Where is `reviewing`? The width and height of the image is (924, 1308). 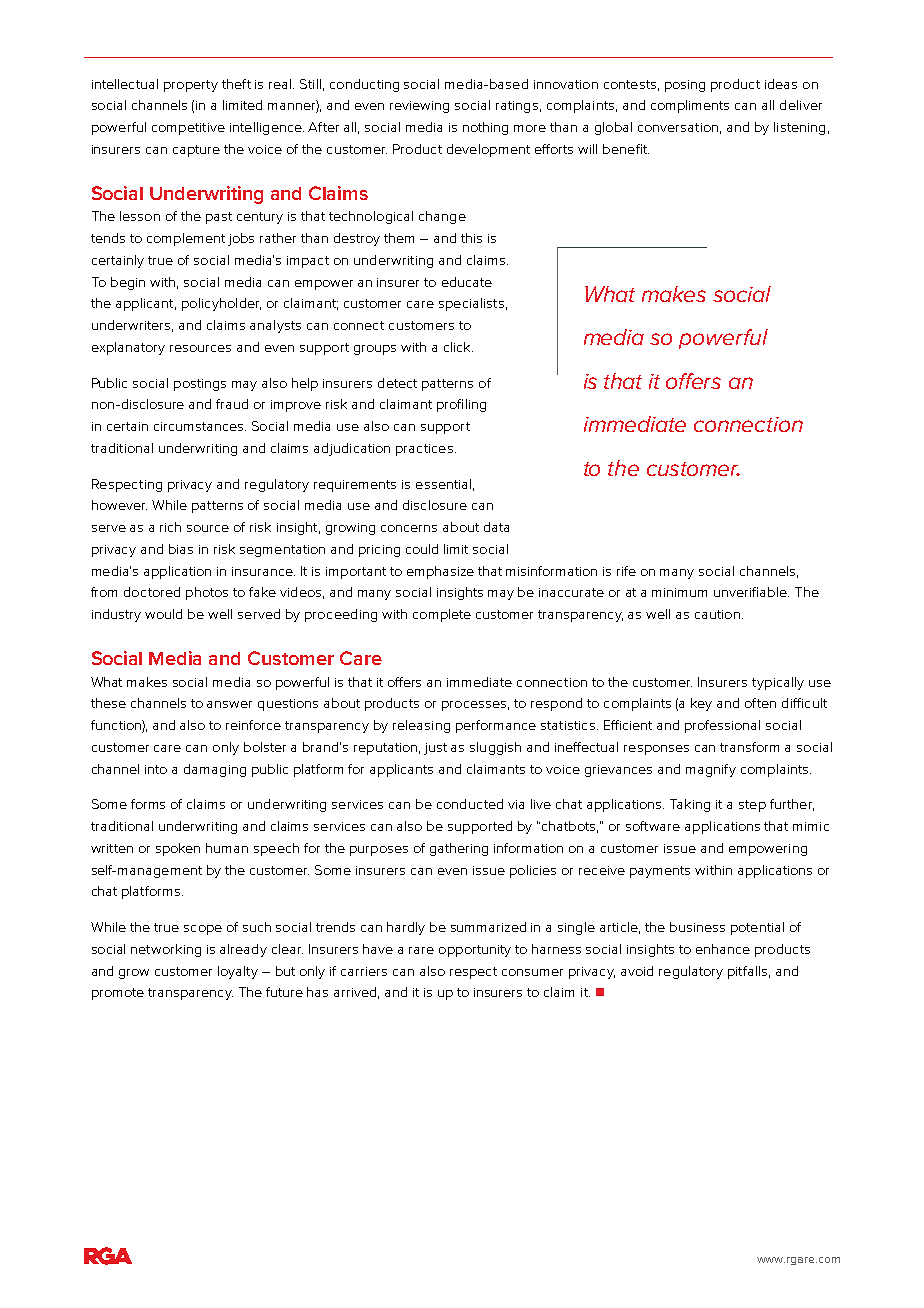
reviewing is located at coordinates (419, 107).
